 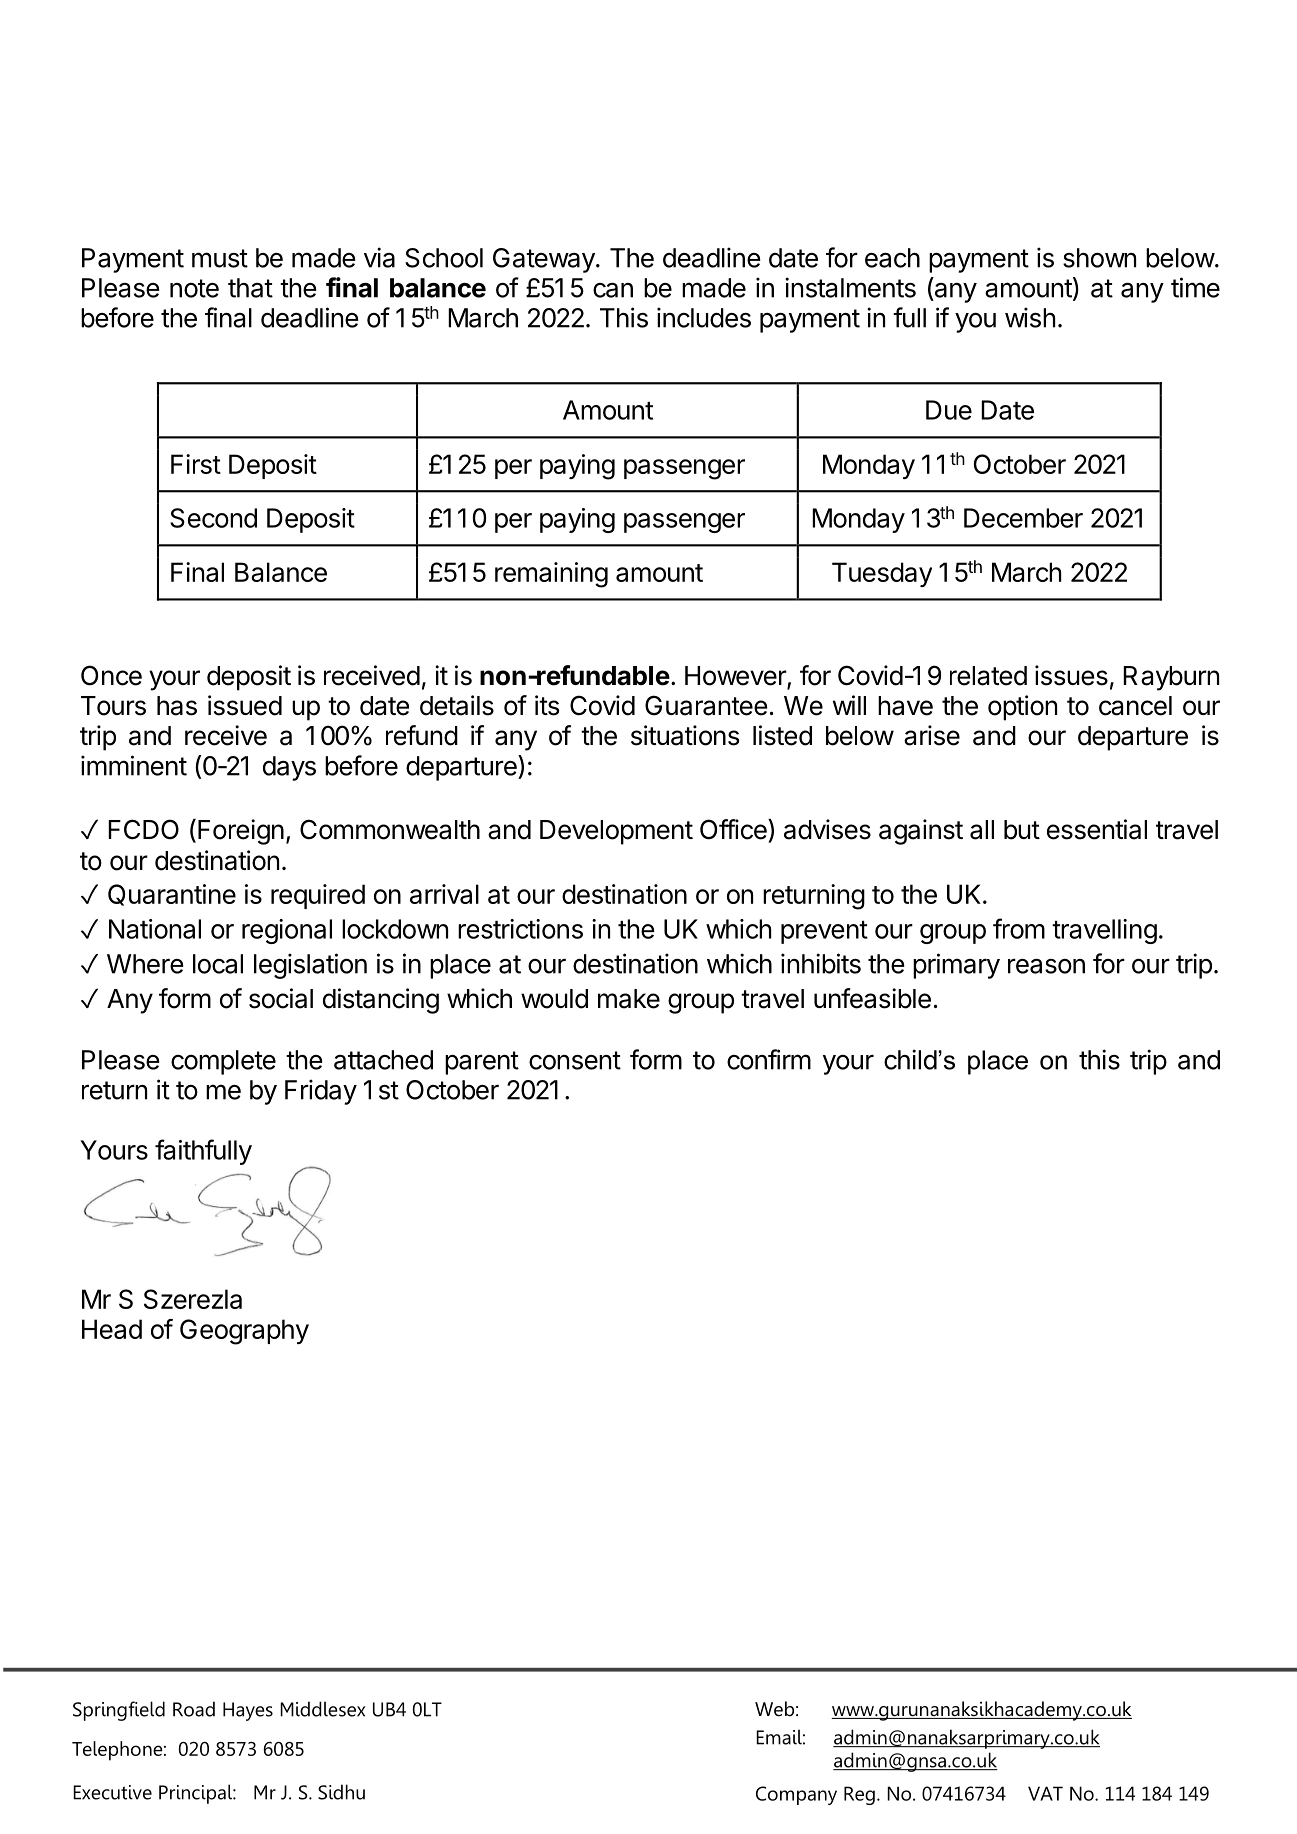 What do you see at coordinates (774, 1709) in the screenshot?
I see `Web` at bounding box center [774, 1709].
